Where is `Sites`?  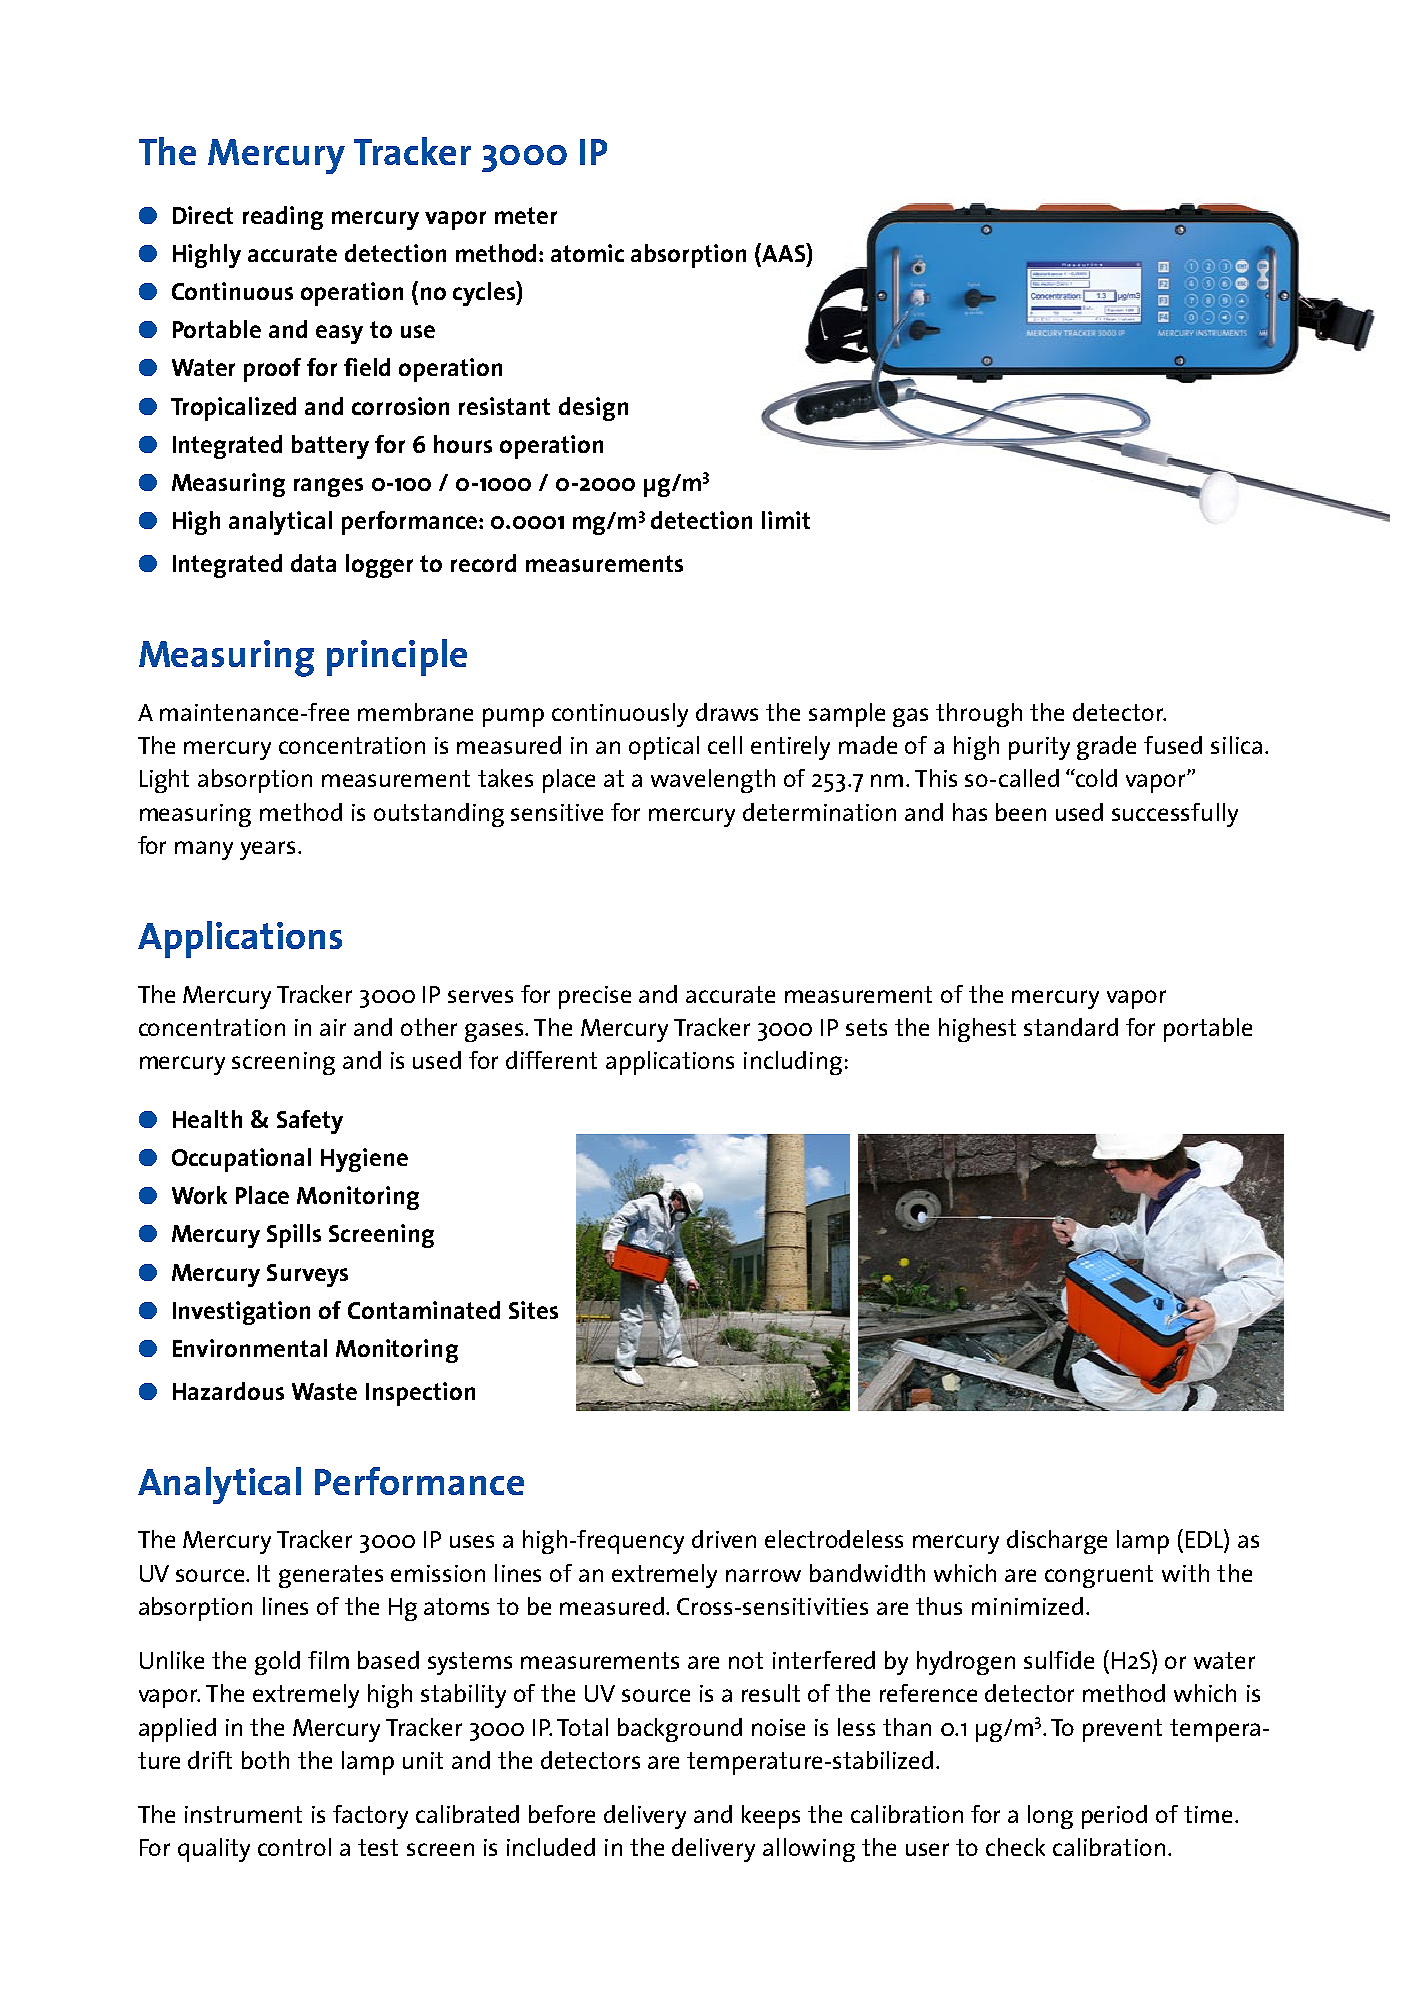
Sites is located at coordinates (533, 1310).
